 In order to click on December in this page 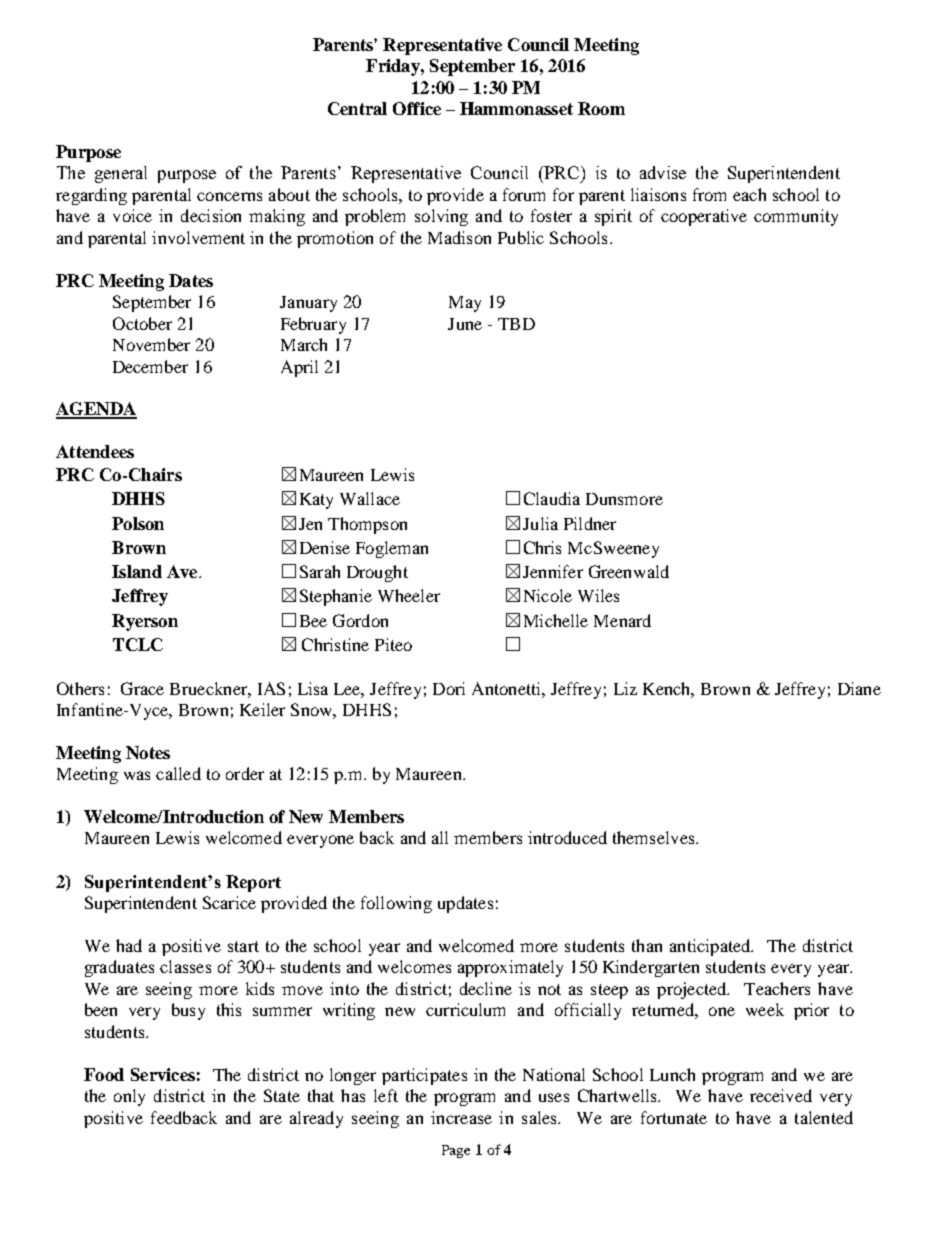, I will do `click(150, 366)`.
